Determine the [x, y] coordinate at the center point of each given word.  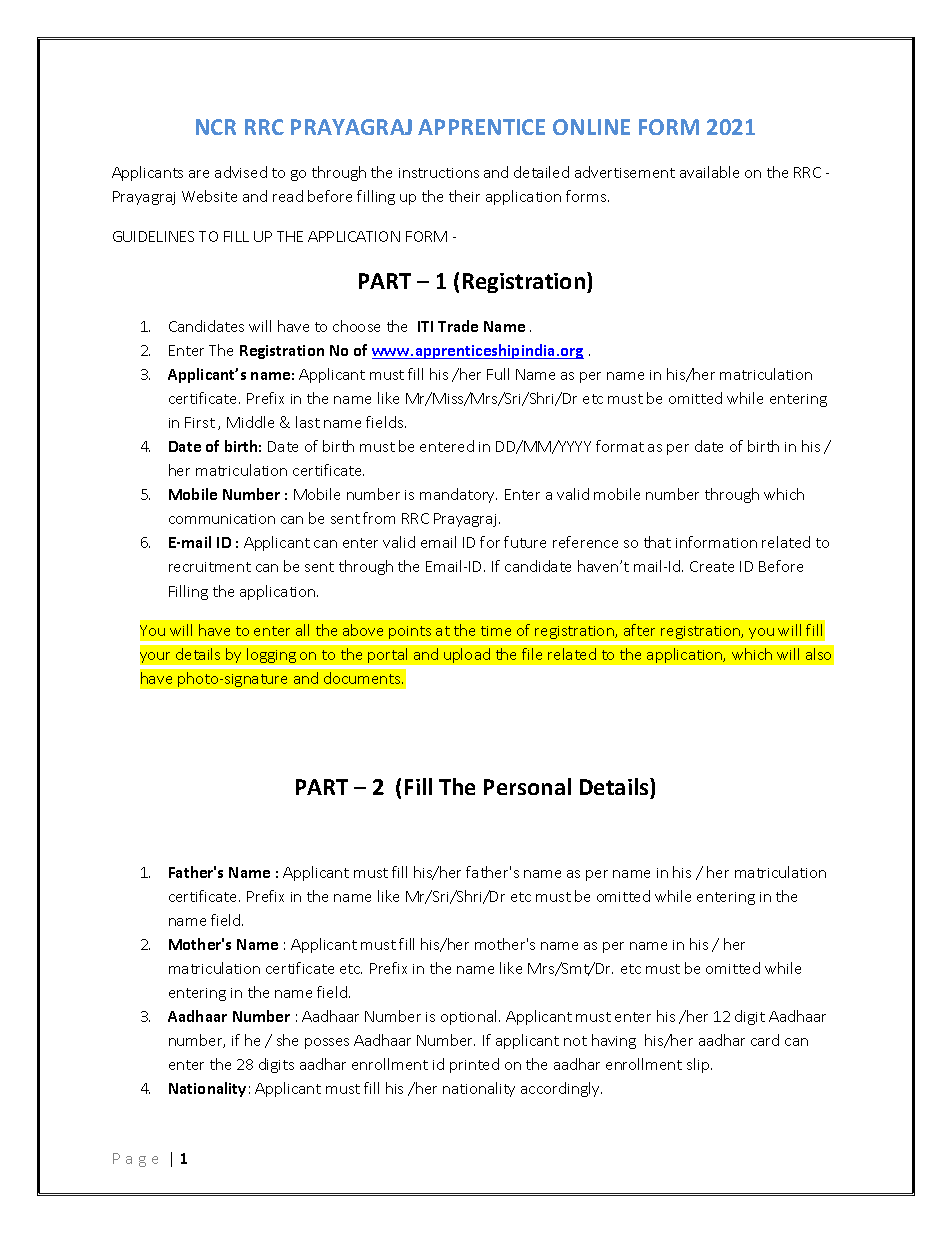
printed [474, 1065]
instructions [439, 173]
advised [241, 172]
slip [699, 1065]
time [496, 631]
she [287, 1040]
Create [712, 566]
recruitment [210, 567]
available [709, 172]
